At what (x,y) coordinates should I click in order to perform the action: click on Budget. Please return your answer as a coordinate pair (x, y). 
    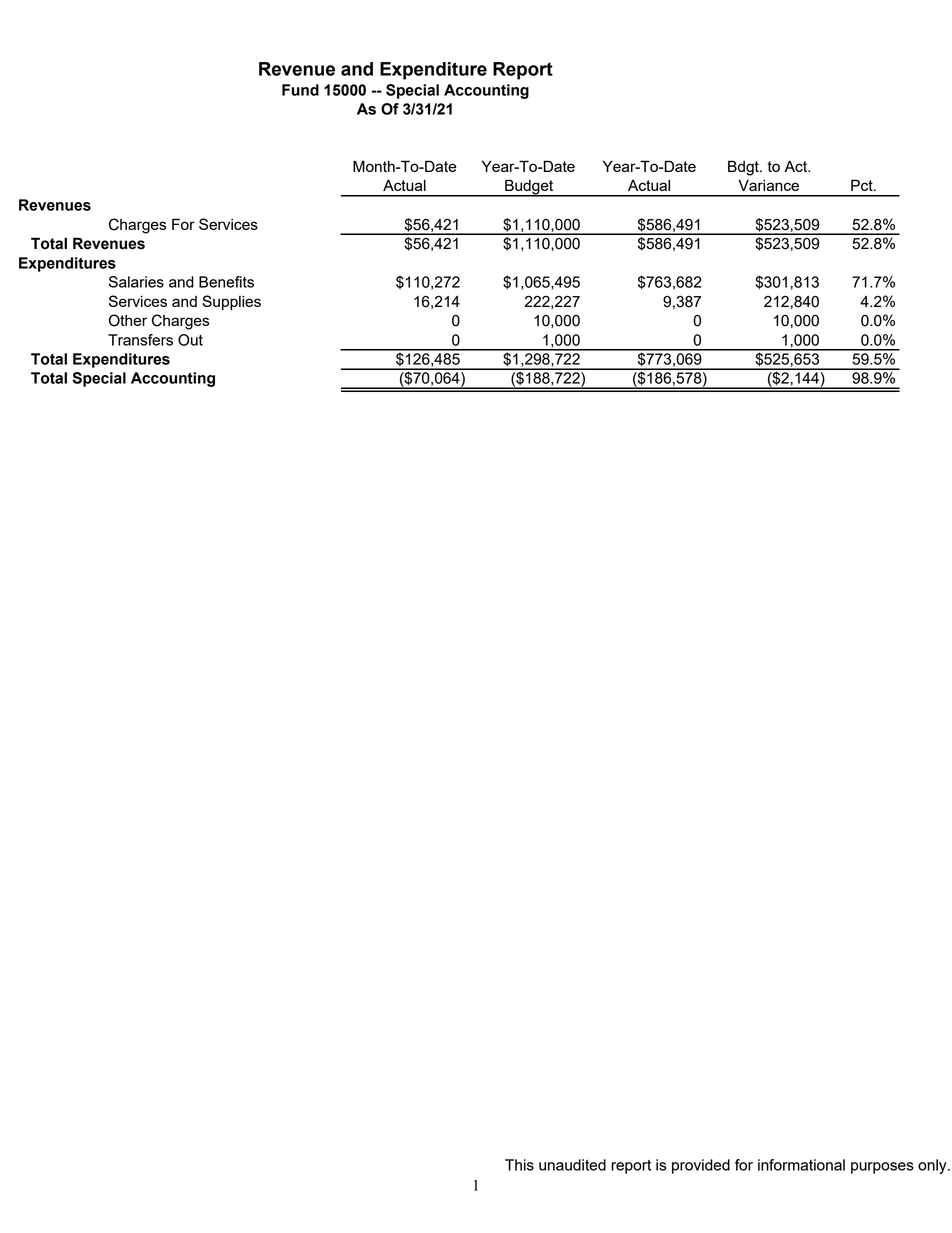
    Looking at the image, I should click on (529, 188).
